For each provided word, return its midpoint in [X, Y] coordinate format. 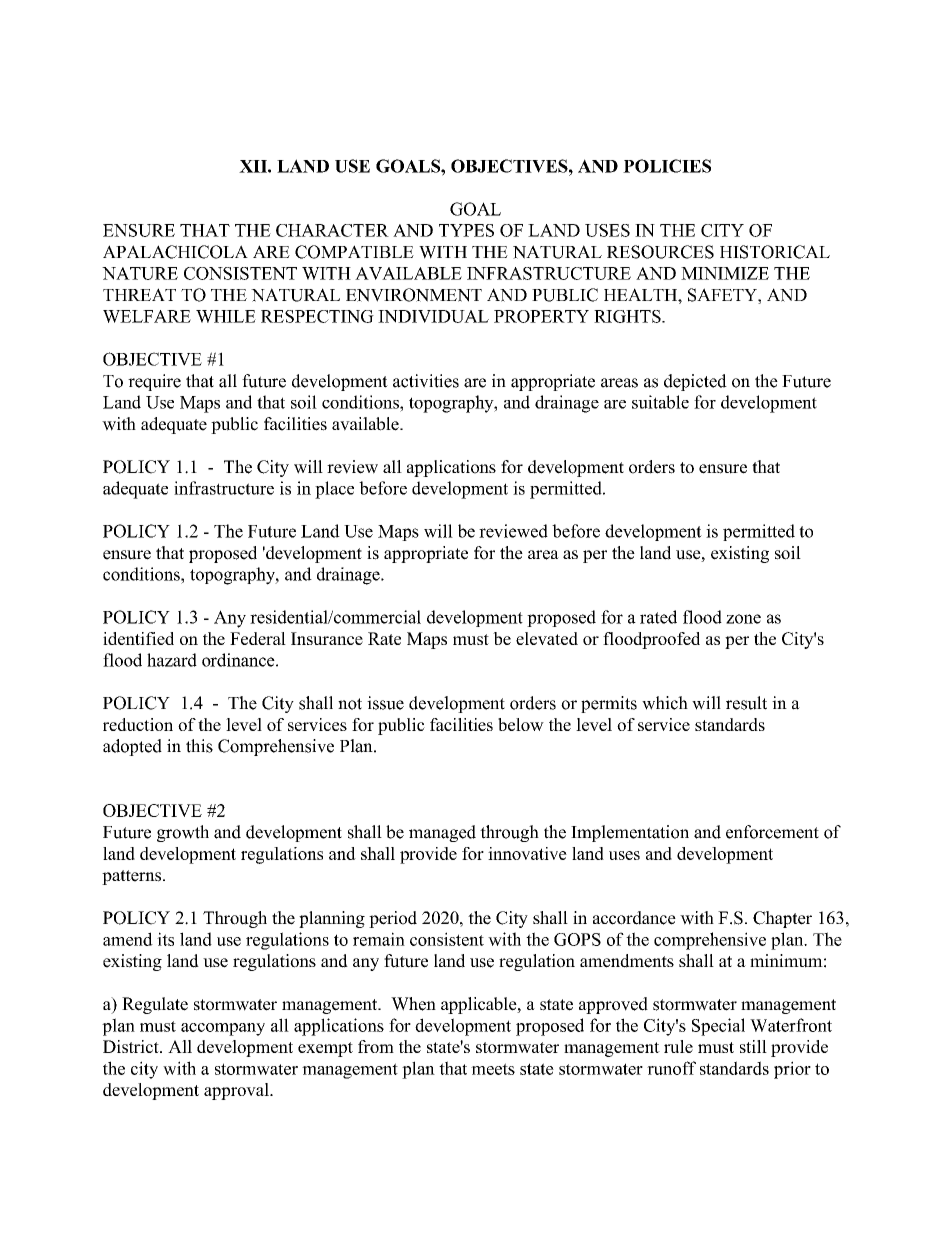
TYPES [466, 230]
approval [237, 1091]
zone [743, 619]
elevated [547, 638]
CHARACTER [332, 230]
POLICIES [667, 166]
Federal [258, 638]
